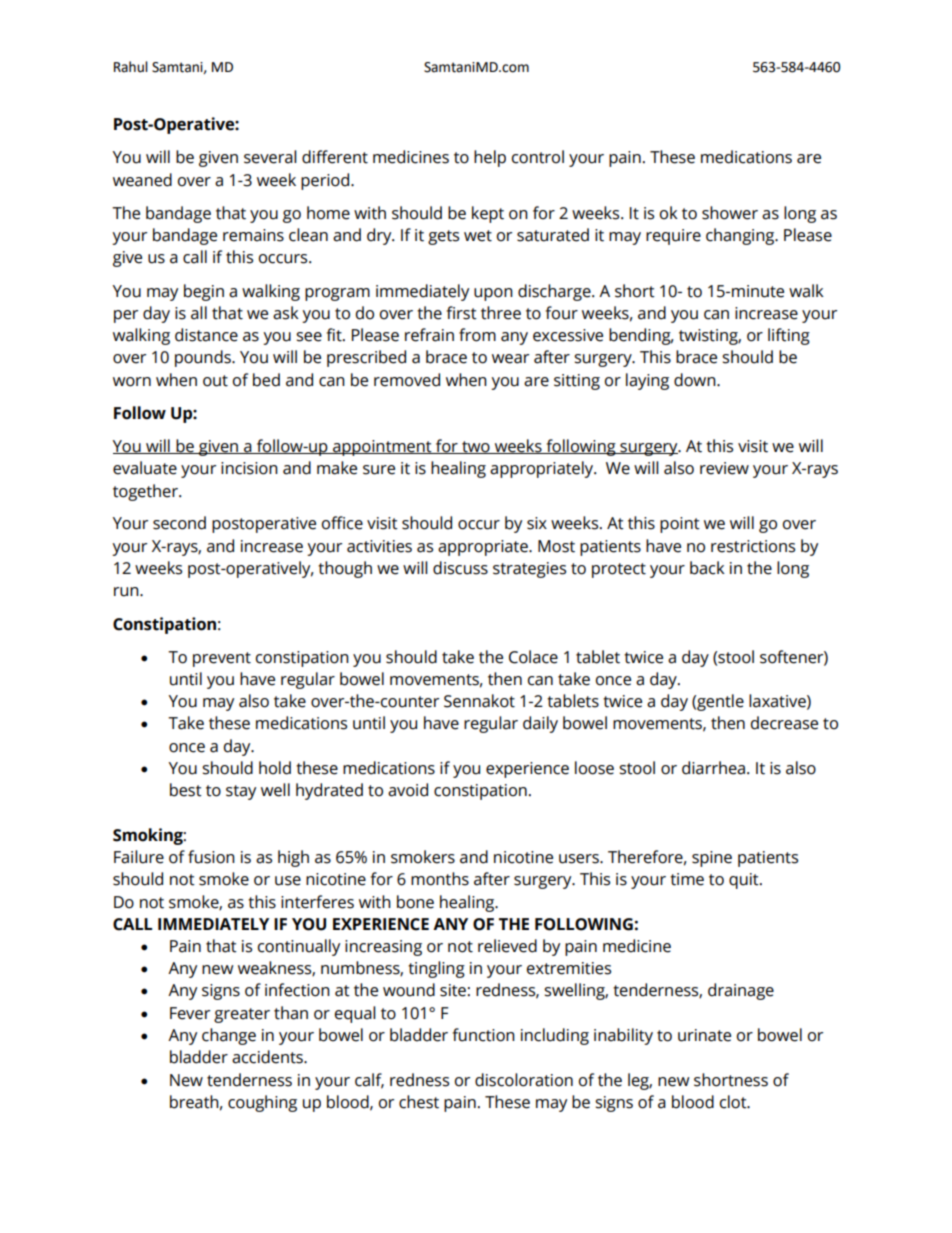  Describe the element at coordinates (730, 213) in the page. I see `shower` at that location.
